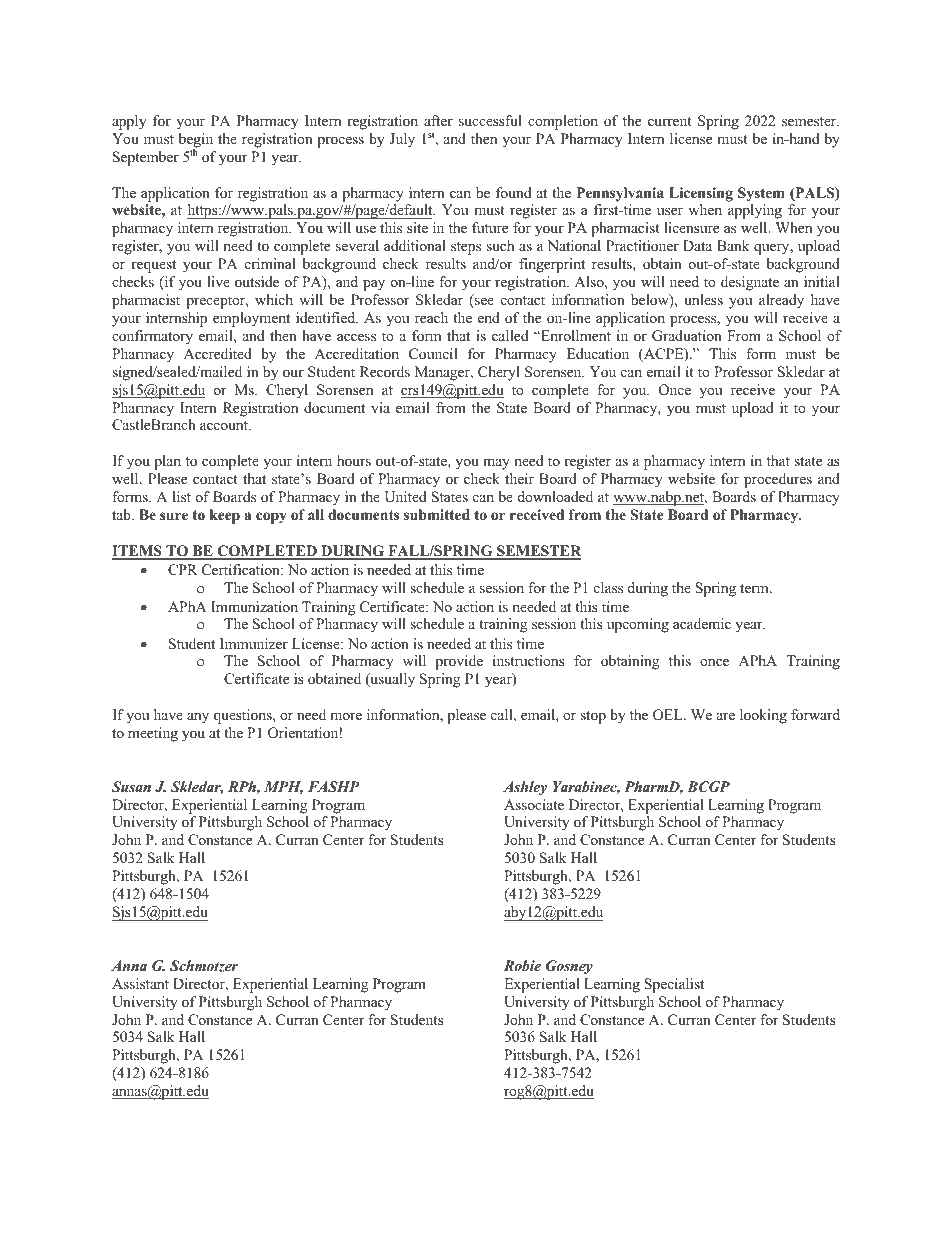 The image size is (952, 1233). What do you see at coordinates (670, 121) in the screenshot?
I see `current` at bounding box center [670, 121].
